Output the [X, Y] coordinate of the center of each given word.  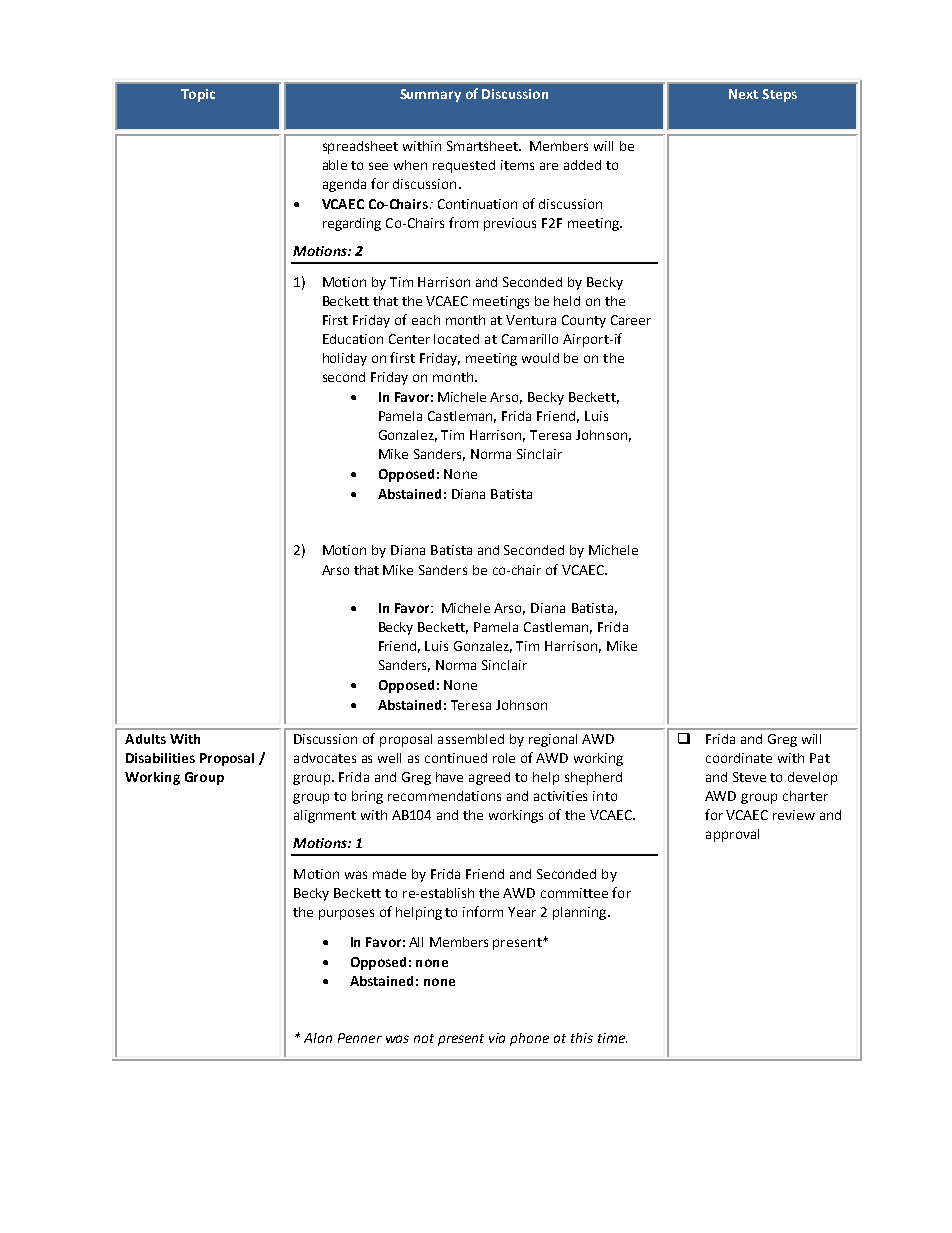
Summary [430, 95]
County [584, 321]
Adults [145, 739]
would [540, 358]
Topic [198, 95]
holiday [345, 359]
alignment [325, 816]
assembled [471, 739]
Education [353, 339]
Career [631, 320]
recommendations [444, 796]
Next [743, 94]
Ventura [531, 320]
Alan [318, 1038]
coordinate [739, 758]
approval [732, 835]
